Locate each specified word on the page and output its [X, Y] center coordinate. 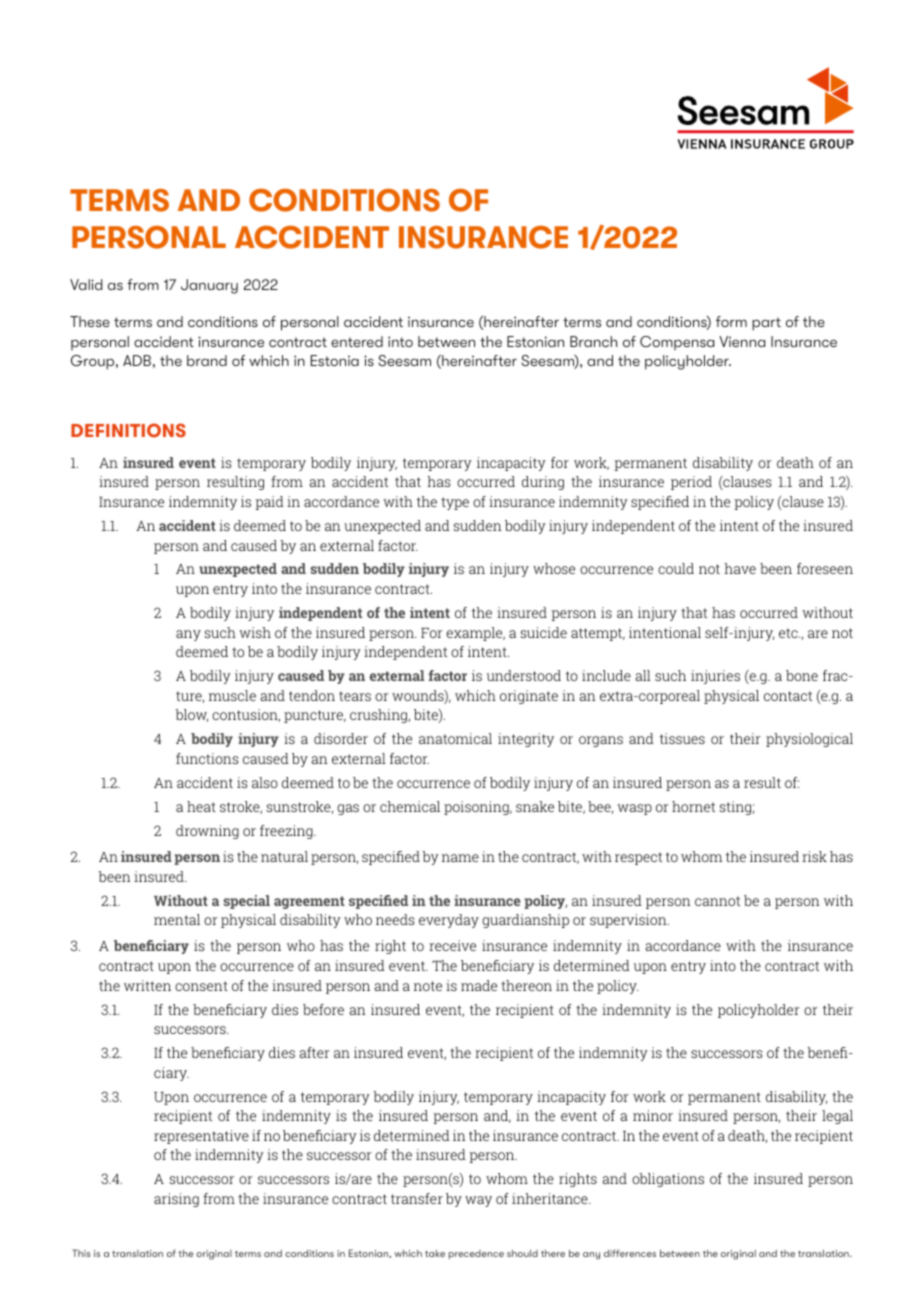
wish [255, 632]
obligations [668, 1180]
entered [357, 341]
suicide [544, 632]
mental [177, 919]
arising [176, 1200]
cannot [717, 901]
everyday [449, 921]
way [478, 1201]
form [731, 321]
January [209, 286]
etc [789, 633]
